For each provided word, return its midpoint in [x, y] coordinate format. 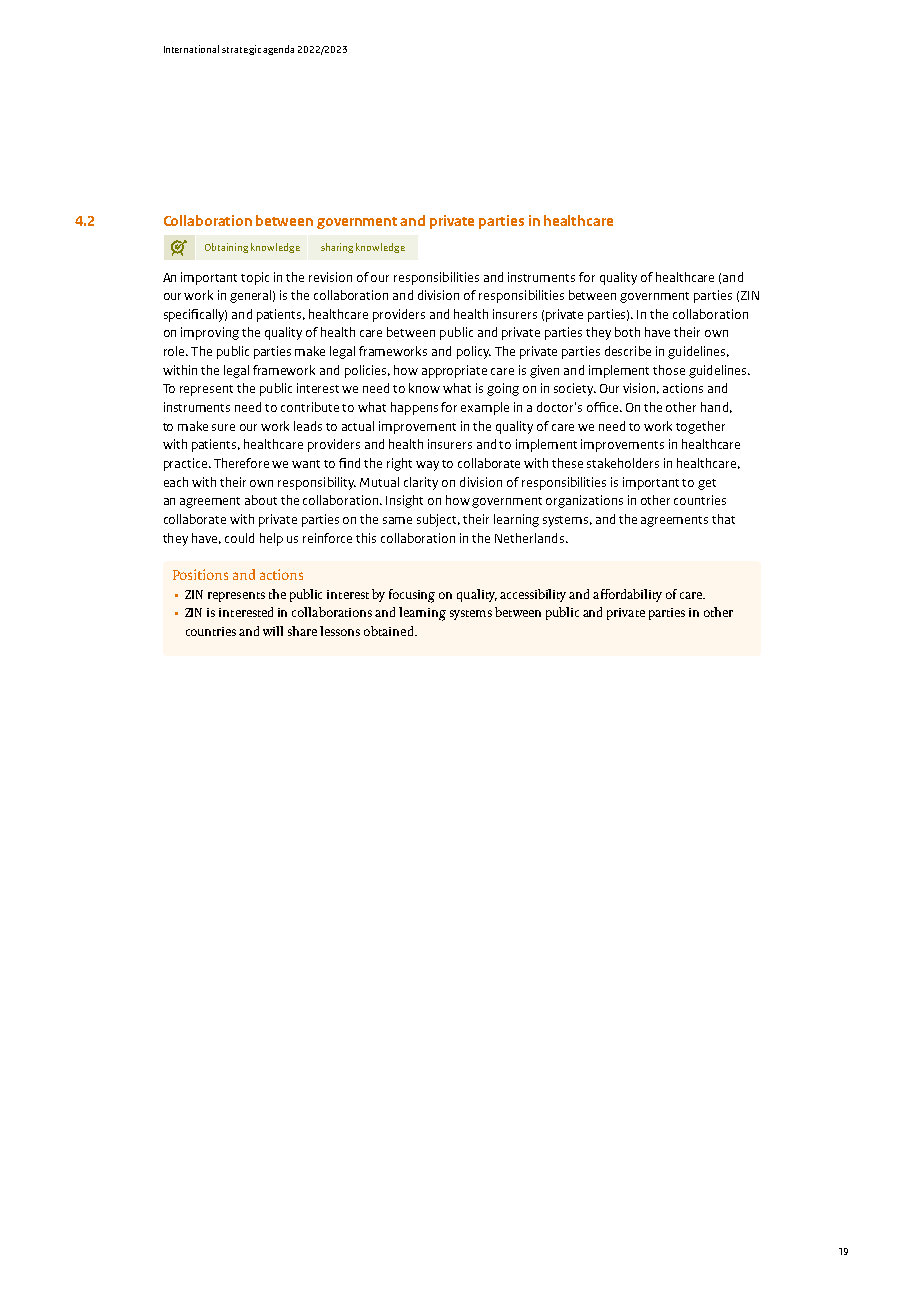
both [627, 332]
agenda [278, 50]
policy [474, 352]
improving [210, 333]
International [191, 49]
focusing [412, 596]
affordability [627, 595]
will [273, 631]
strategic [241, 50]
